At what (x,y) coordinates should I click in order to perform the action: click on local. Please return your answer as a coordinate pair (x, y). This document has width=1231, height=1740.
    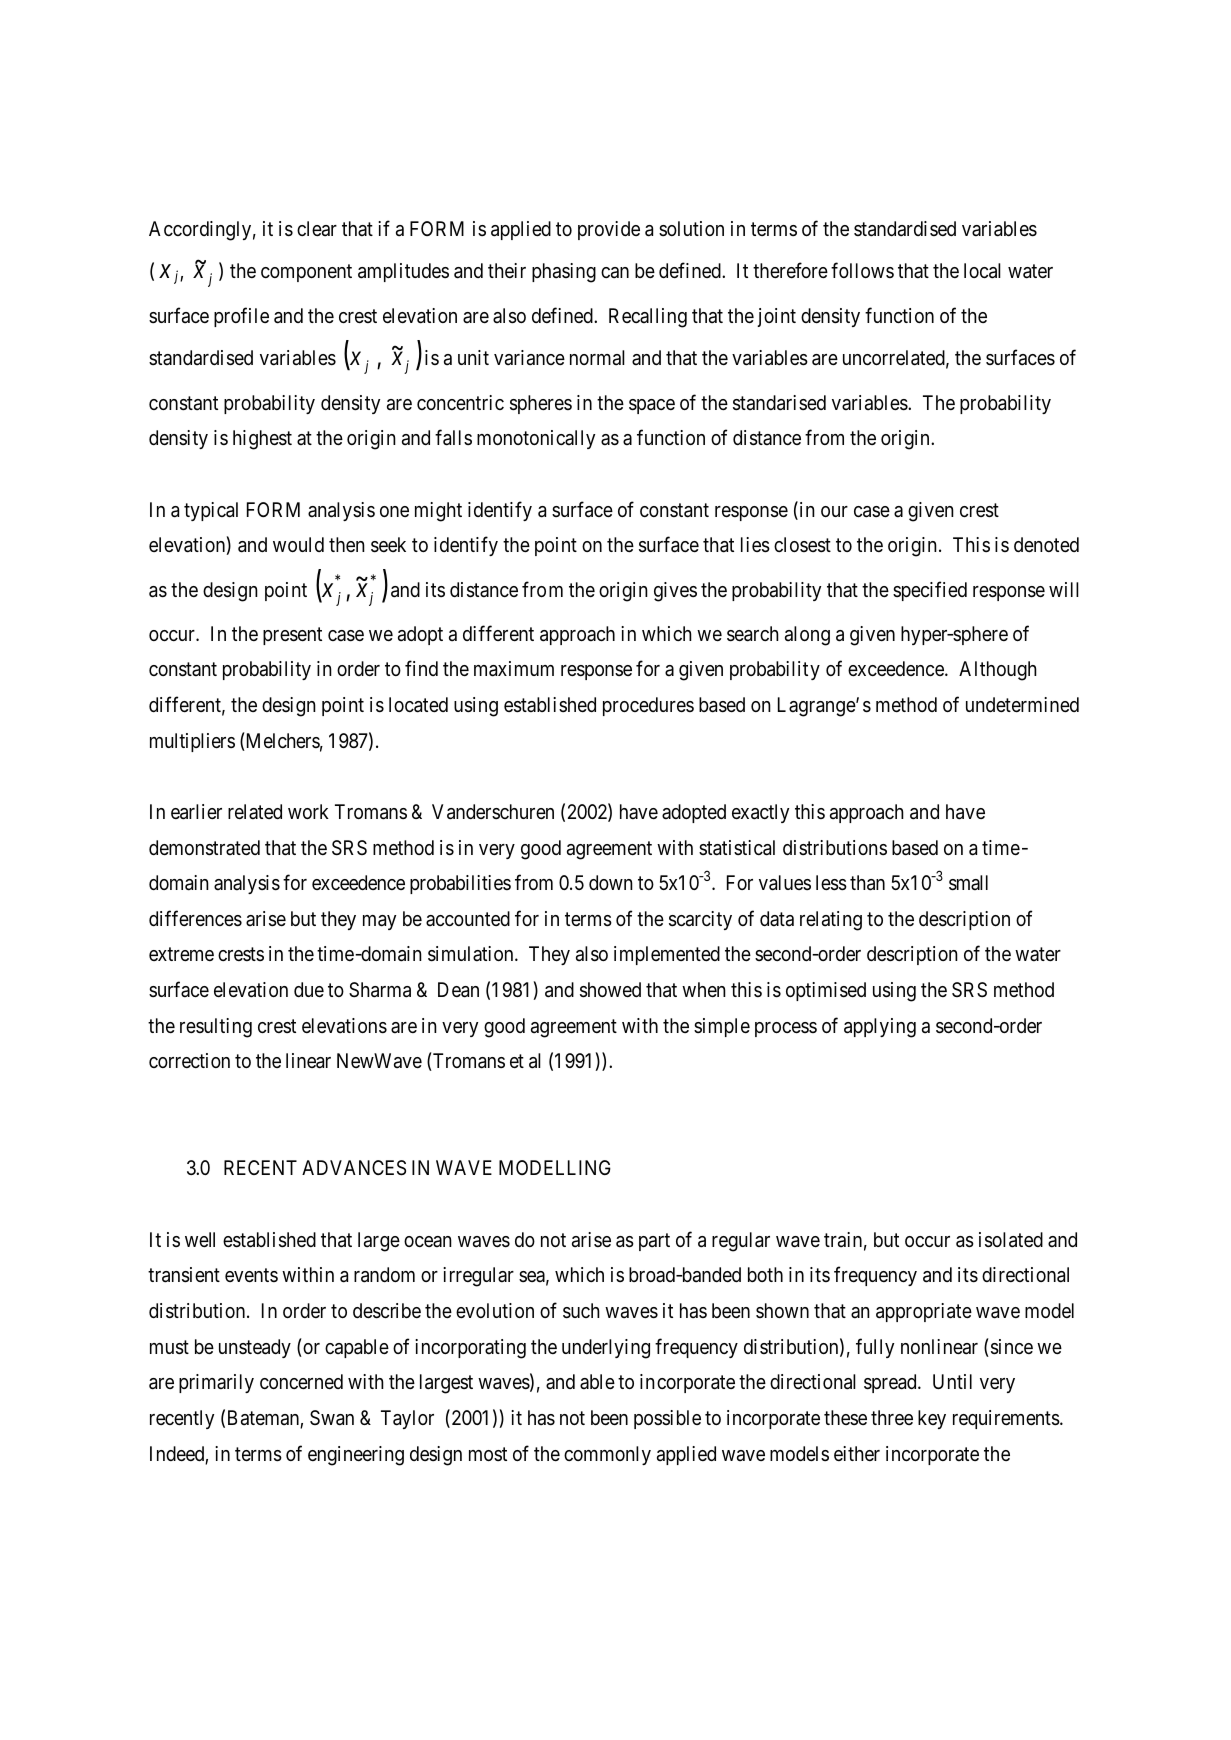
    Looking at the image, I should click on (982, 271).
